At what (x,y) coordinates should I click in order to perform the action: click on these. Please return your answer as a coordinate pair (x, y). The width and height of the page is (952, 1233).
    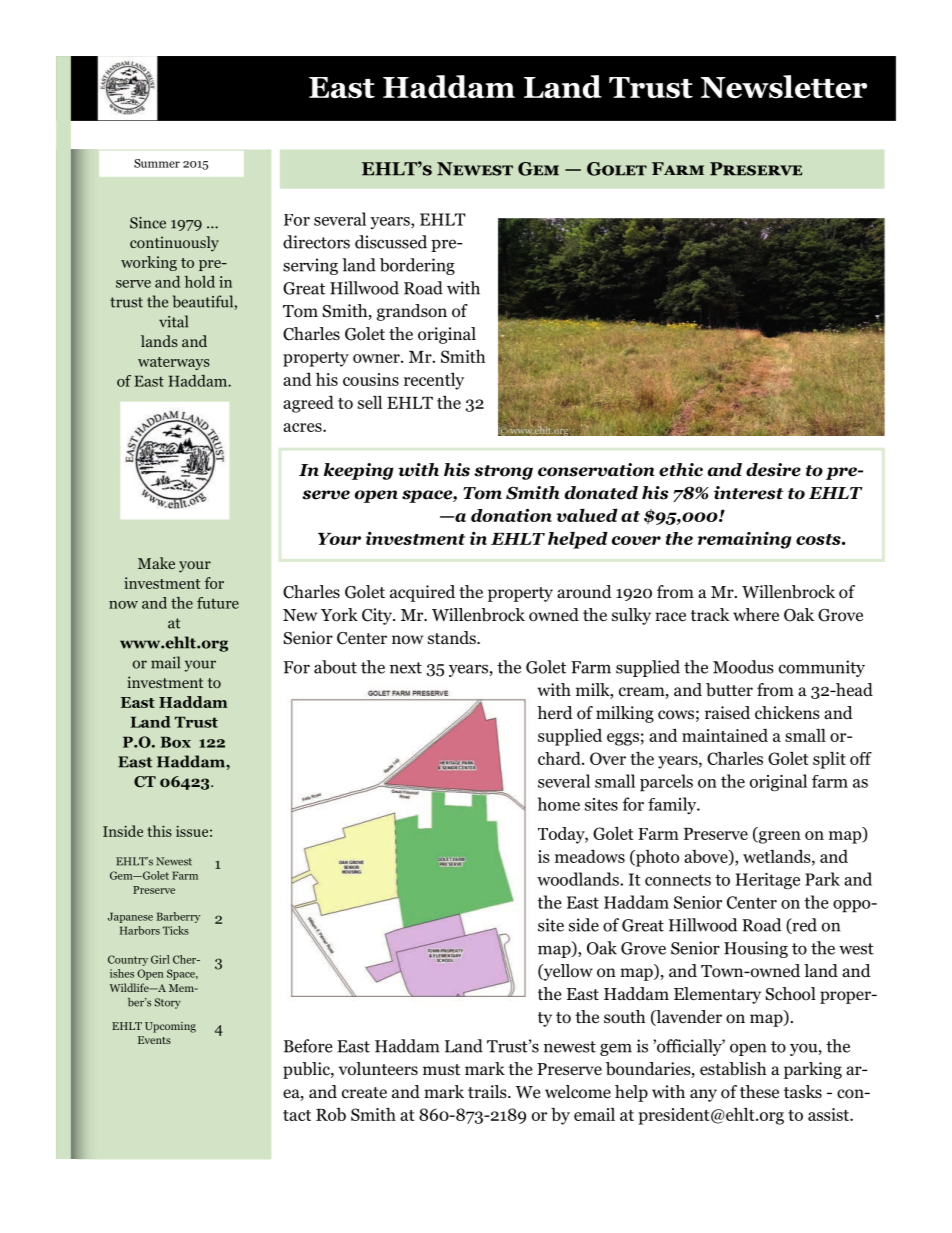
    Looking at the image, I should click on (759, 1091).
